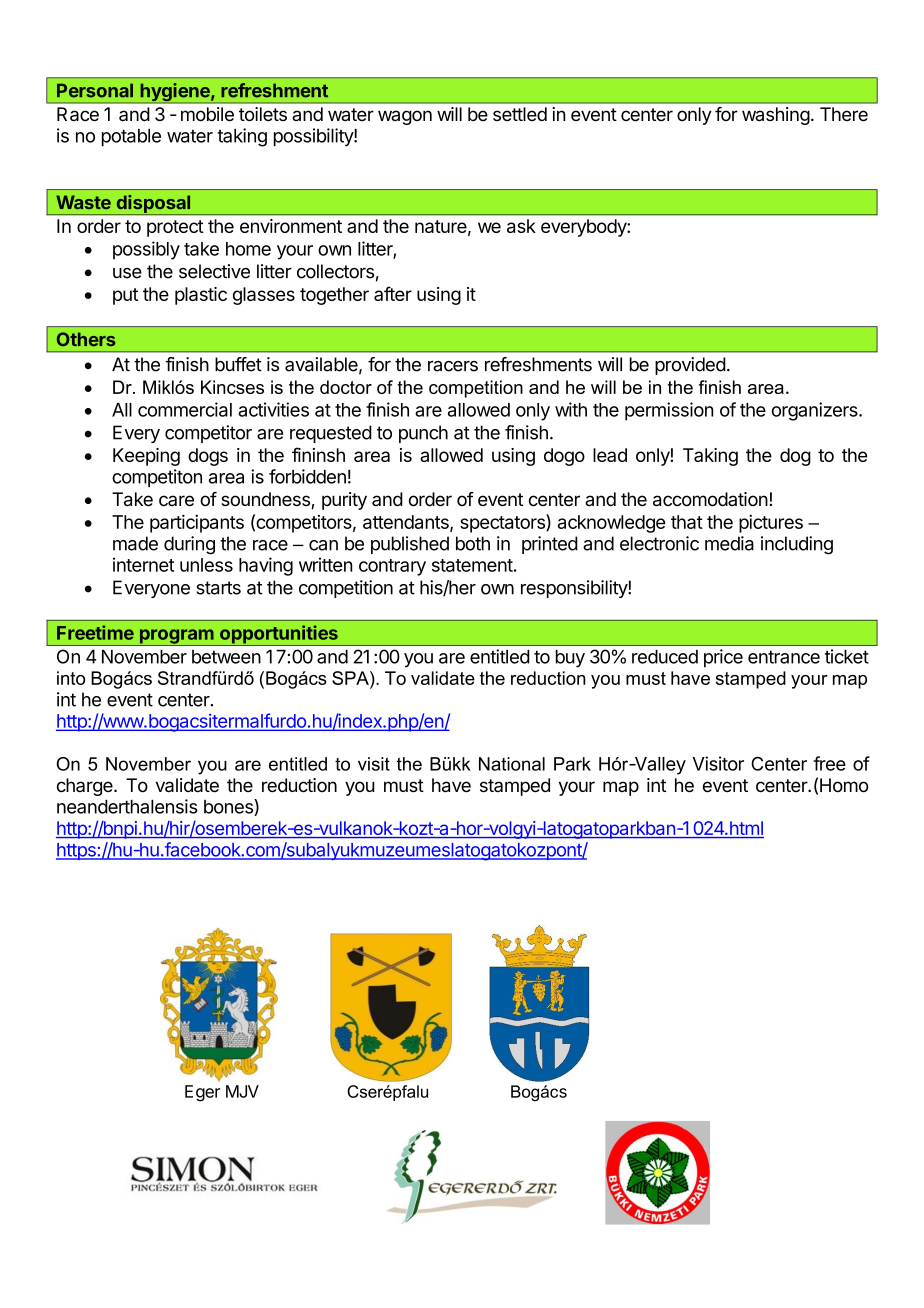  I want to click on mobile, so click(207, 114).
